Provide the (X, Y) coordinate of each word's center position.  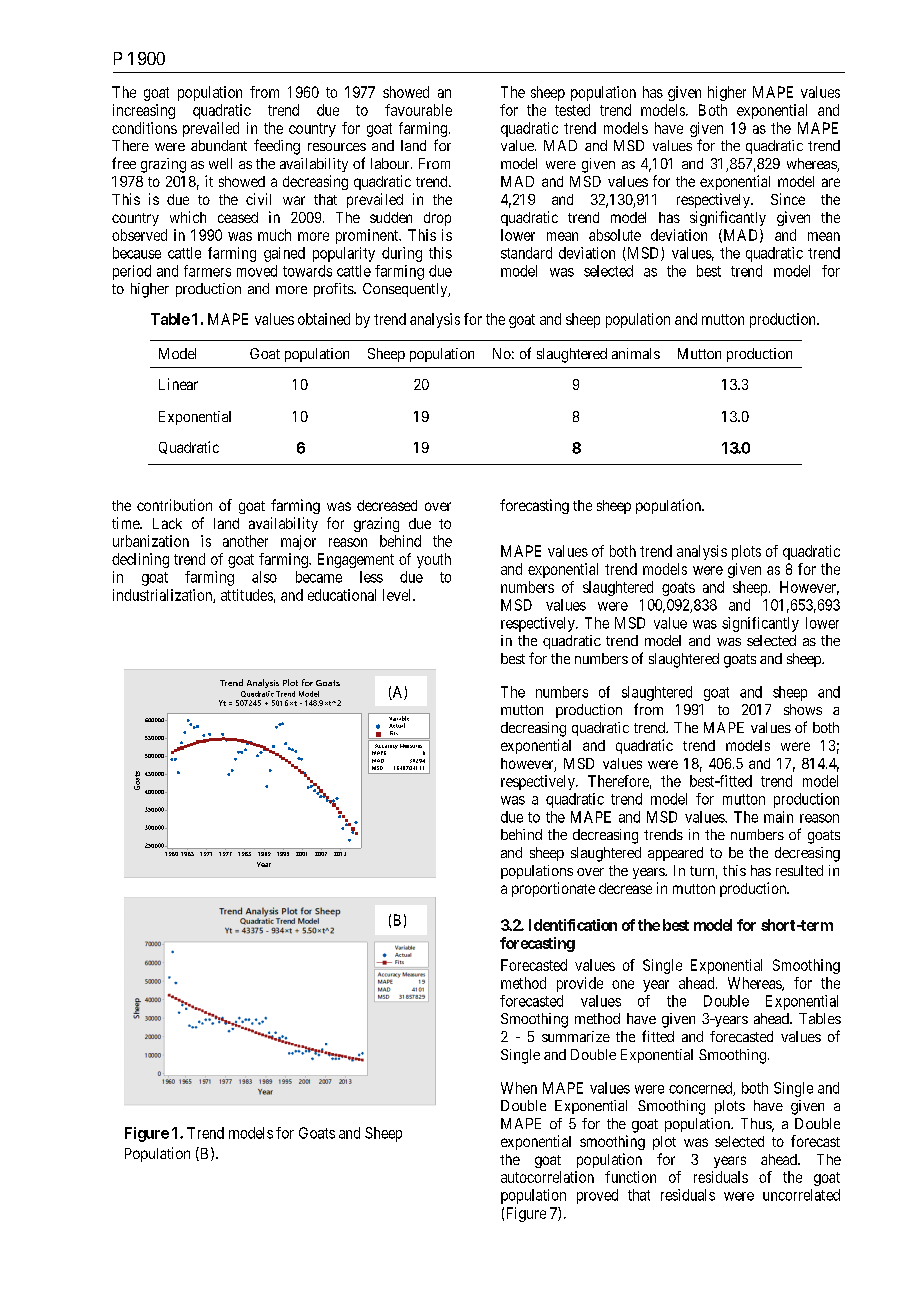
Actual (397, 725)
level (398, 595)
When (519, 1088)
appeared (675, 854)
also (264, 577)
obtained (324, 319)
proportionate (553, 889)
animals (636, 353)
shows (803, 709)
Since (788, 199)
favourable (418, 110)
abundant (219, 145)
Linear (178, 384)
